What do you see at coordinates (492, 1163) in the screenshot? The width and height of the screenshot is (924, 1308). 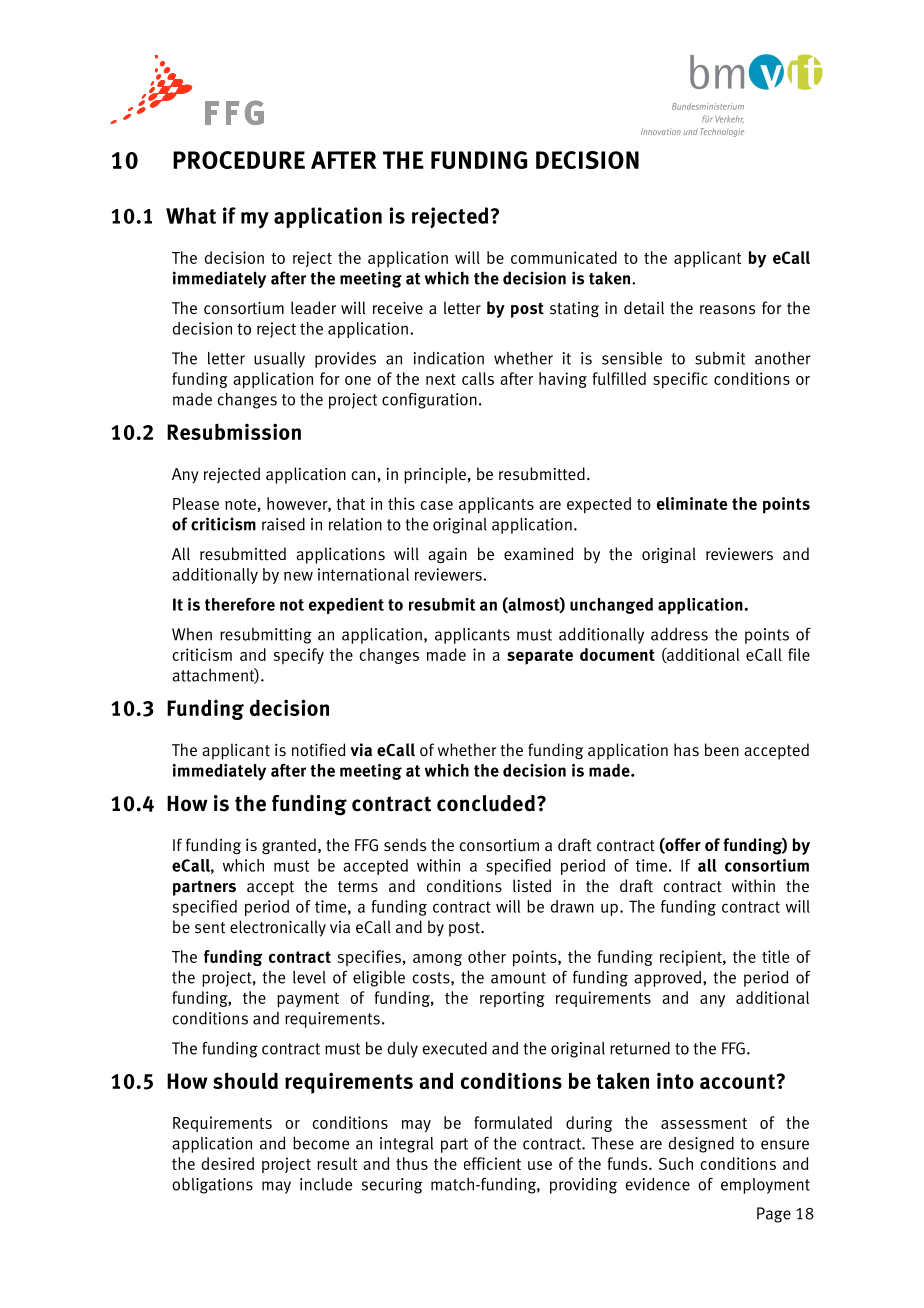 I see `efficient` at bounding box center [492, 1163].
